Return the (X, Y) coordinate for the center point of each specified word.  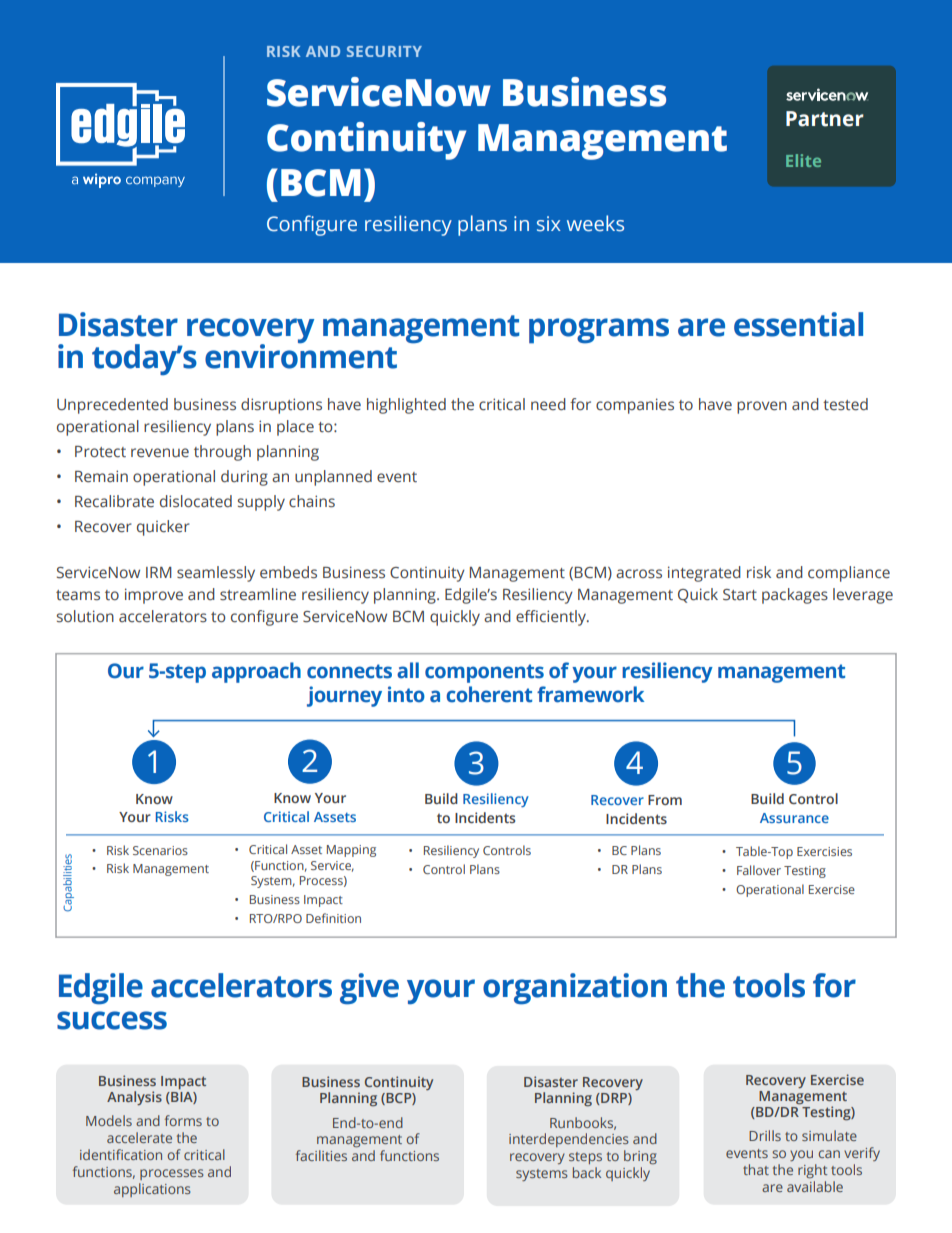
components (484, 673)
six (549, 224)
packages (795, 596)
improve (154, 596)
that (756, 1169)
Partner (825, 119)
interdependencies (569, 1140)
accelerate (139, 1137)
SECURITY (384, 51)
